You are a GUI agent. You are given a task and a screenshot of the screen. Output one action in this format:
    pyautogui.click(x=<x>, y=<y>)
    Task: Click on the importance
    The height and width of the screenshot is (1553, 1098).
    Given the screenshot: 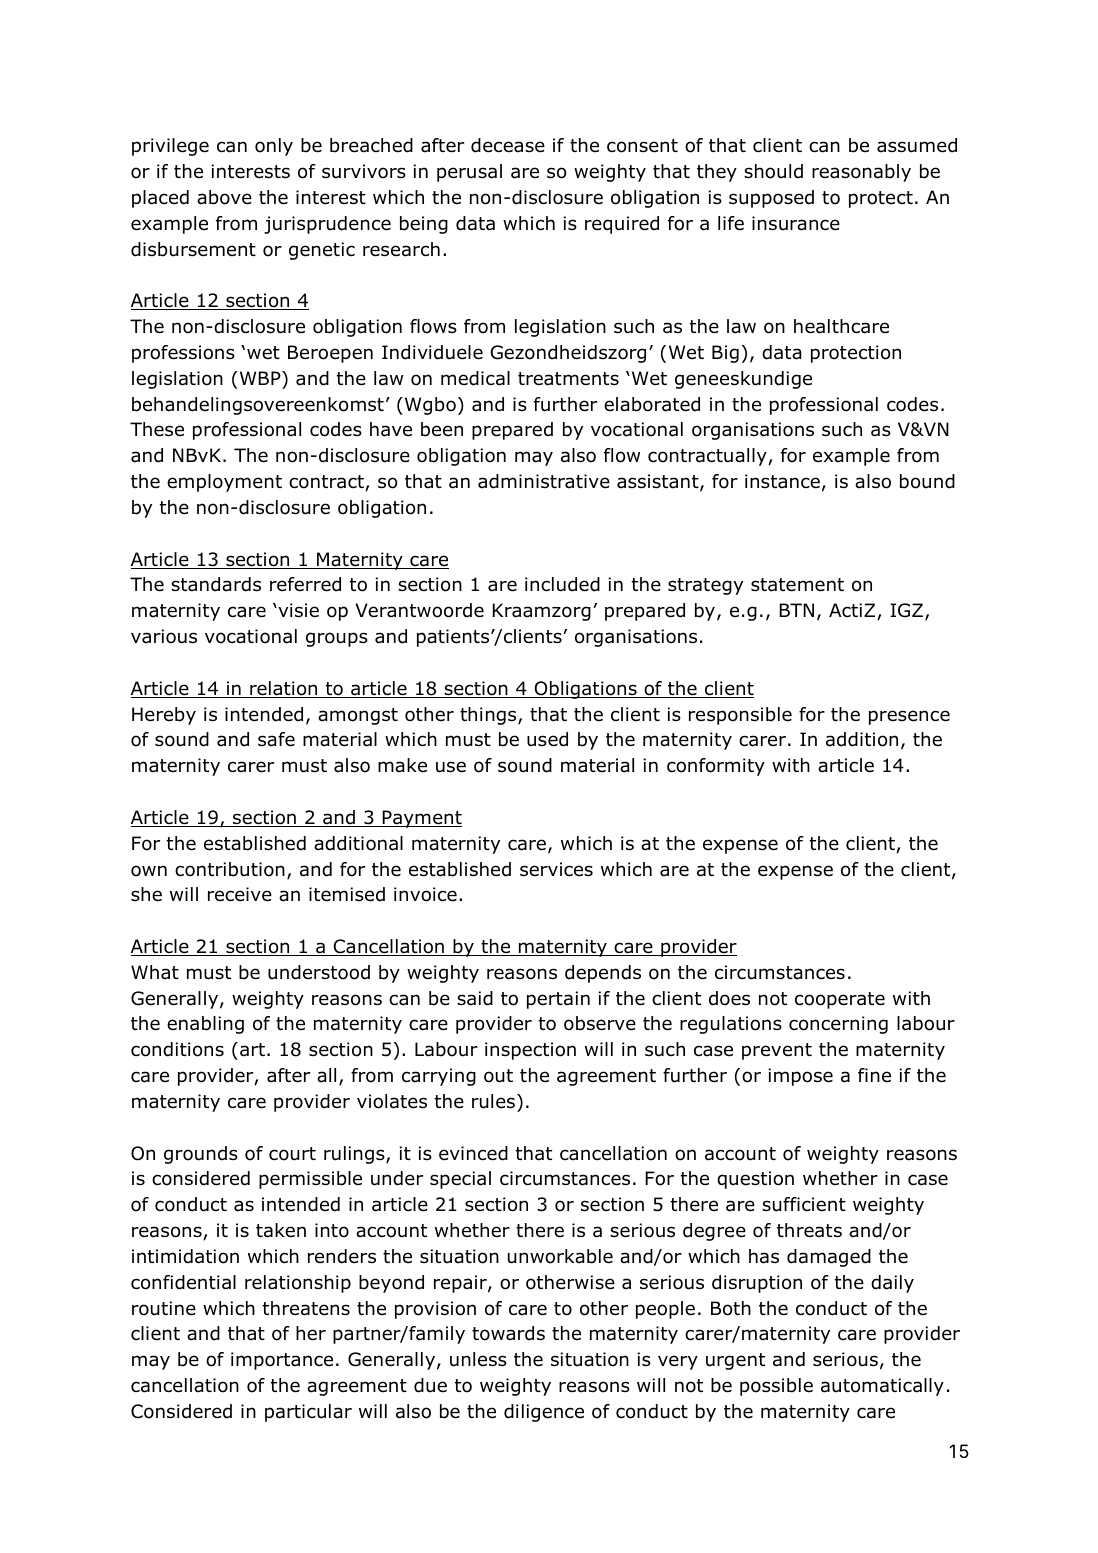 What is the action you would take?
    pyautogui.click(x=282, y=1361)
